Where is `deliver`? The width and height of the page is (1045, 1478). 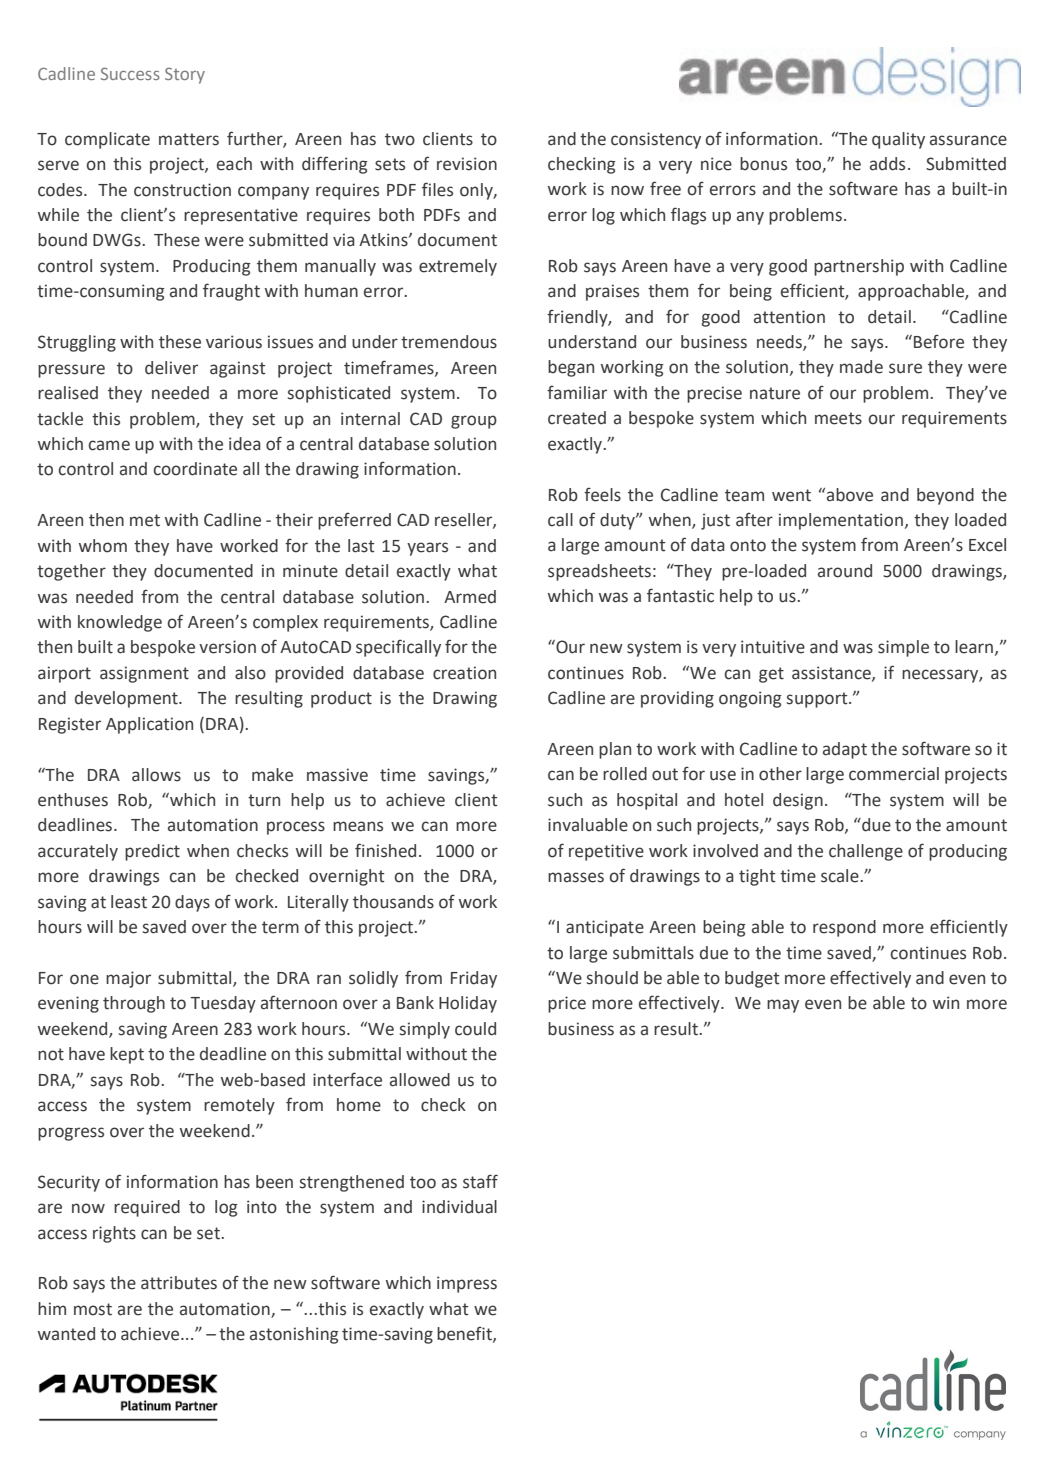 deliver is located at coordinates (171, 368).
